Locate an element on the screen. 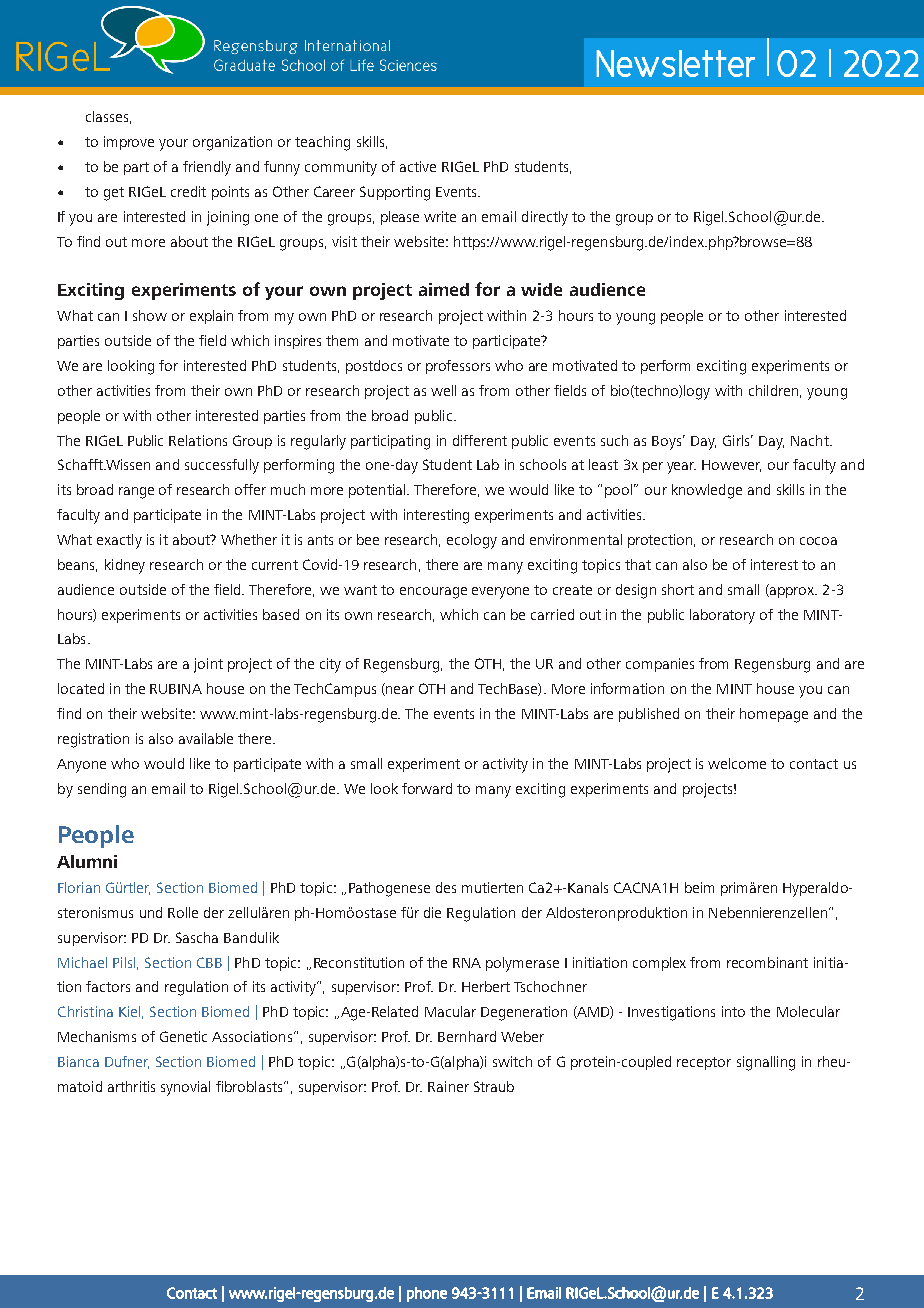 The image size is (924, 1308). synovial is located at coordinates (185, 1088).
